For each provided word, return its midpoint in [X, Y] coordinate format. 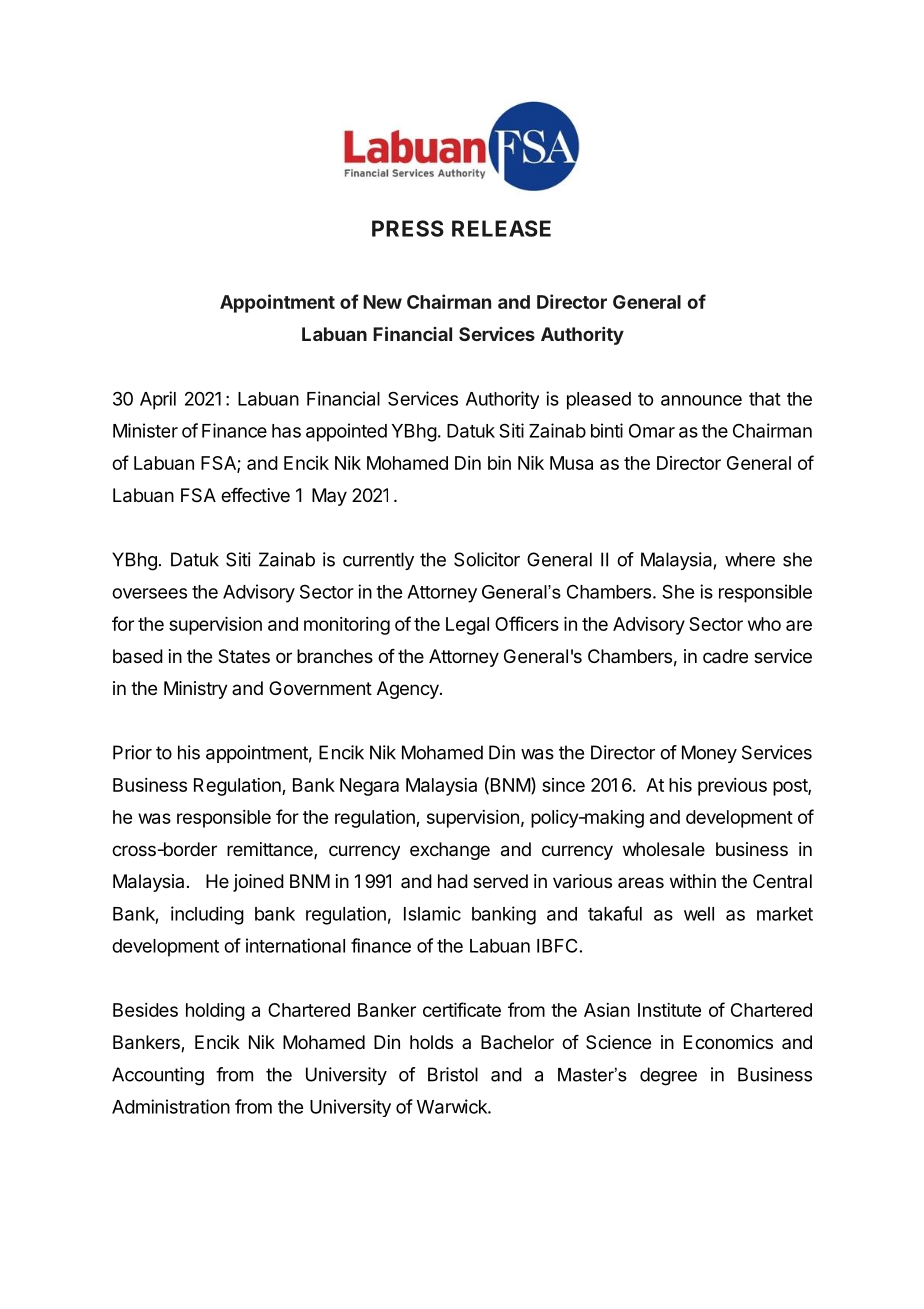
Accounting [158, 1076]
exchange [450, 851]
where [750, 559]
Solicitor [487, 559]
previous [732, 787]
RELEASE [501, 228]
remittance [271, 850]
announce [701, 400]
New [382, 302]
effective [255, 495]
